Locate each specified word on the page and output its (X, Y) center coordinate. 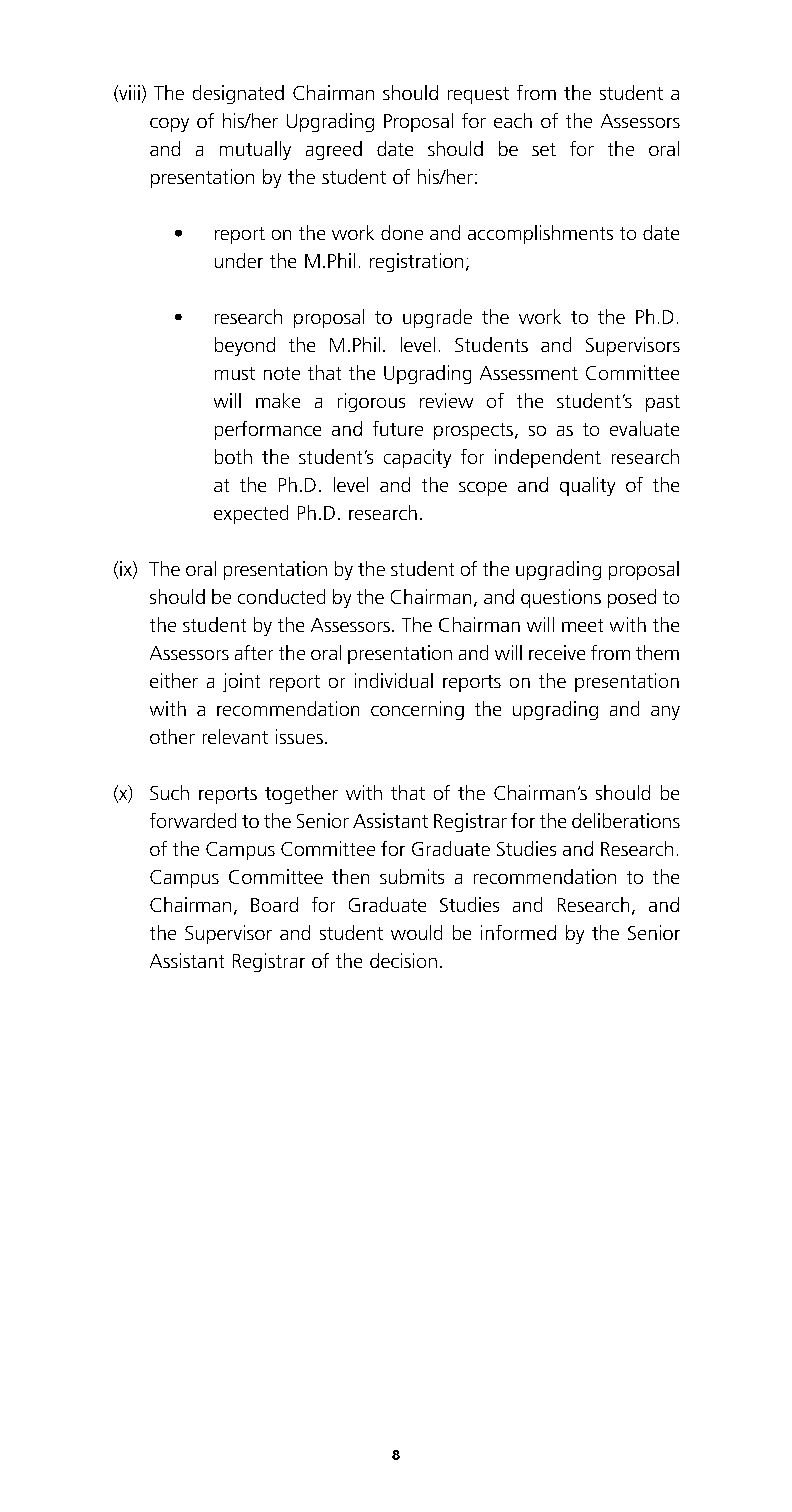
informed (518, 932)
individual (394, 680)
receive (557, 652)
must (235, 373)
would (416, 932)
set (544, 149)
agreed (334, 150)
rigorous (371, 402)
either (174, 680)
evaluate (644, 428)
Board (274, 904)
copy (169, 125)
